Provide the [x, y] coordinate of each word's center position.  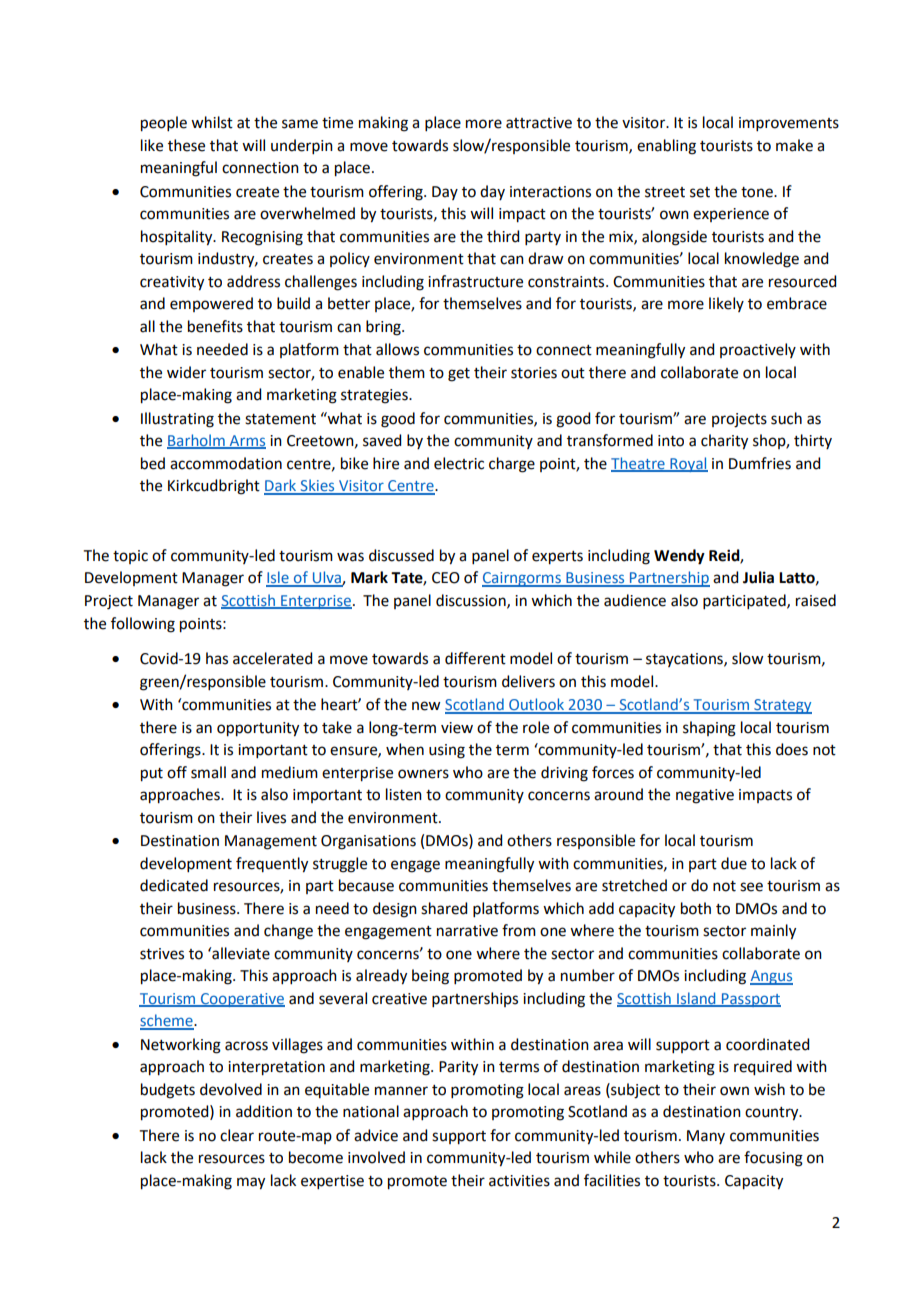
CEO [446, 578]
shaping [709, 729]
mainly [773, 932]
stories [534, 373]
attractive [539, 123]
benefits [215, 326]
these [186, 145]
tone [758, 192]
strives [162, 954]
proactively [758, 350]
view [457, 728]
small [208, 772]
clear [237, 1135]
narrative [467, 931]
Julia [758, 577]
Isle [278, 578]
